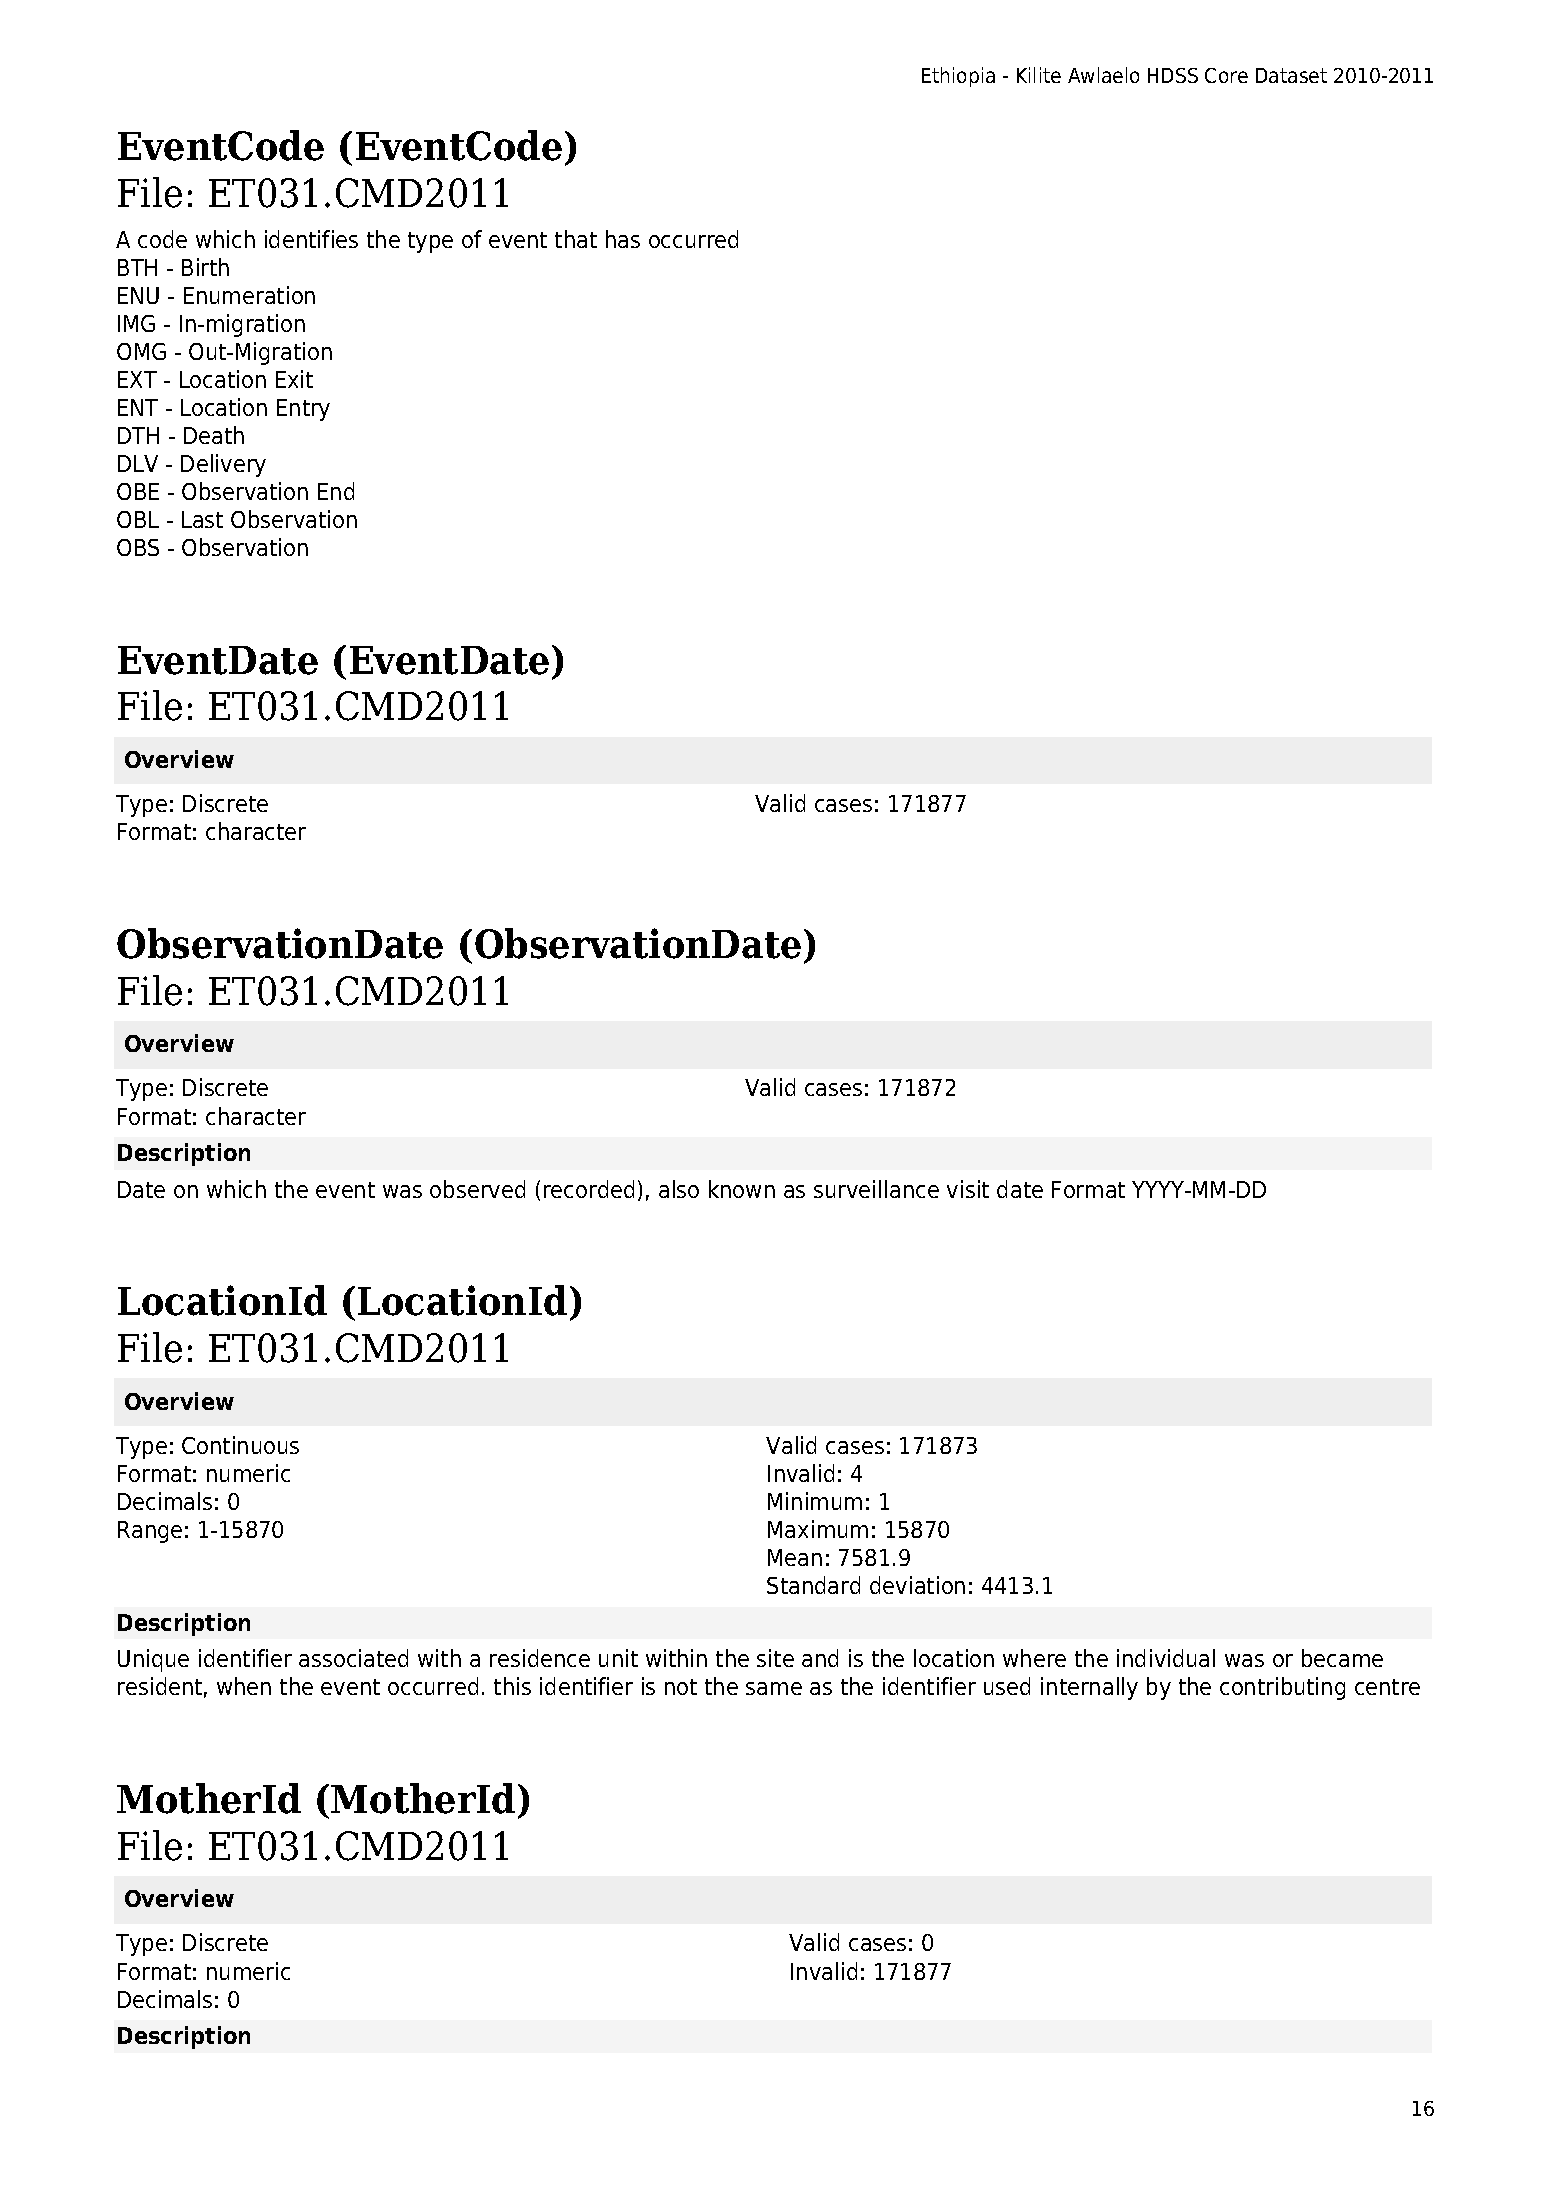 Image resolution: width=1546 pixels, height=2186 pixels. What do you see at coordinates (958, 77) in the document?
I see `Ethiopia` at bounding box center [958, 77].
